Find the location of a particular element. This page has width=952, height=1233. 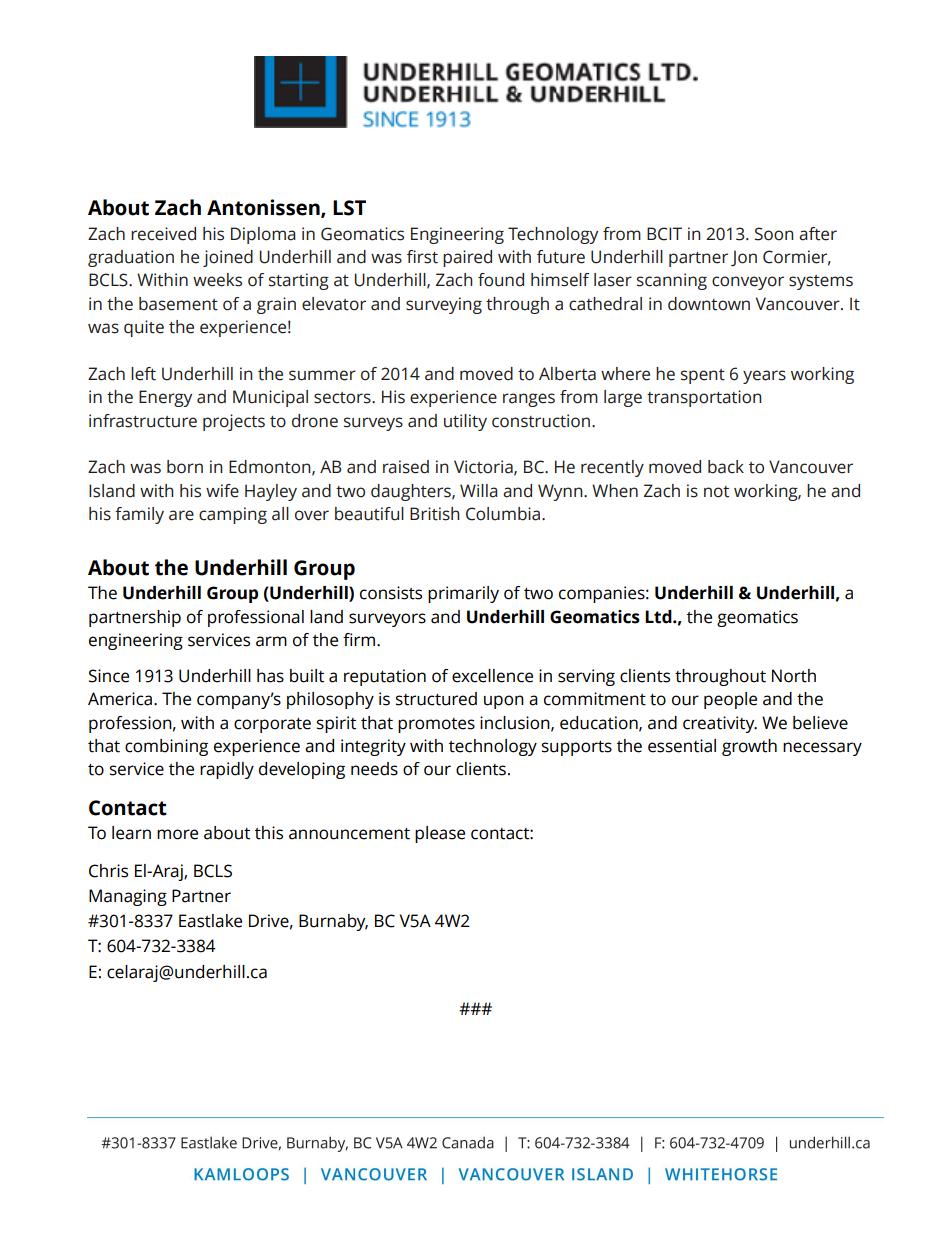

are is located at coordinates (181, 515).
